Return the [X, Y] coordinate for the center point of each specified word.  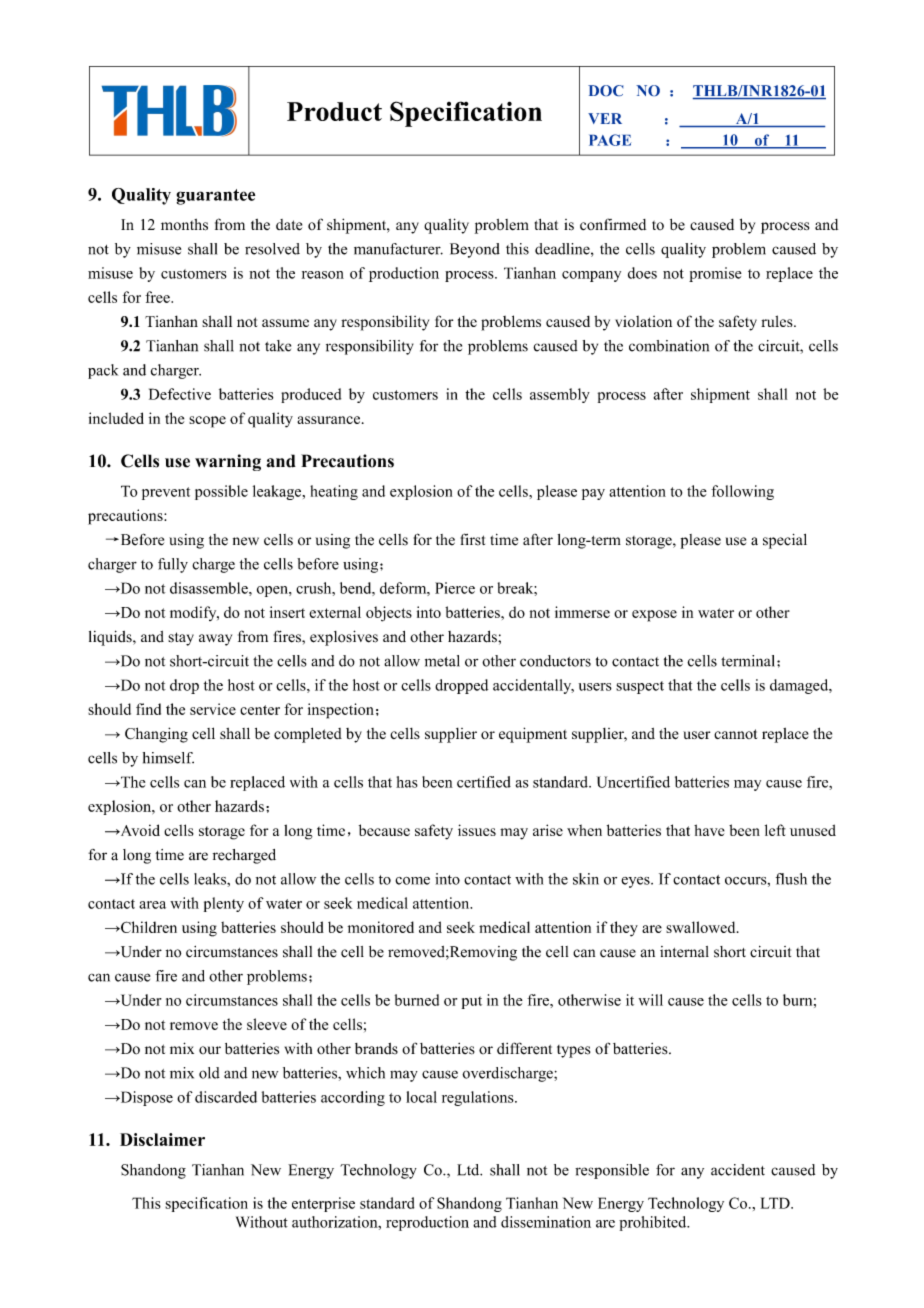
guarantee [215, 197]
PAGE [610, 140]
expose [654, 616]
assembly [560, 395]
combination [669, 346]
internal [684, 952]
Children [148, 927]
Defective [180, 394]
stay [181, 639]
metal [442, 661]
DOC [605, 90]
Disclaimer [162, 1139]
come [412, 881]
